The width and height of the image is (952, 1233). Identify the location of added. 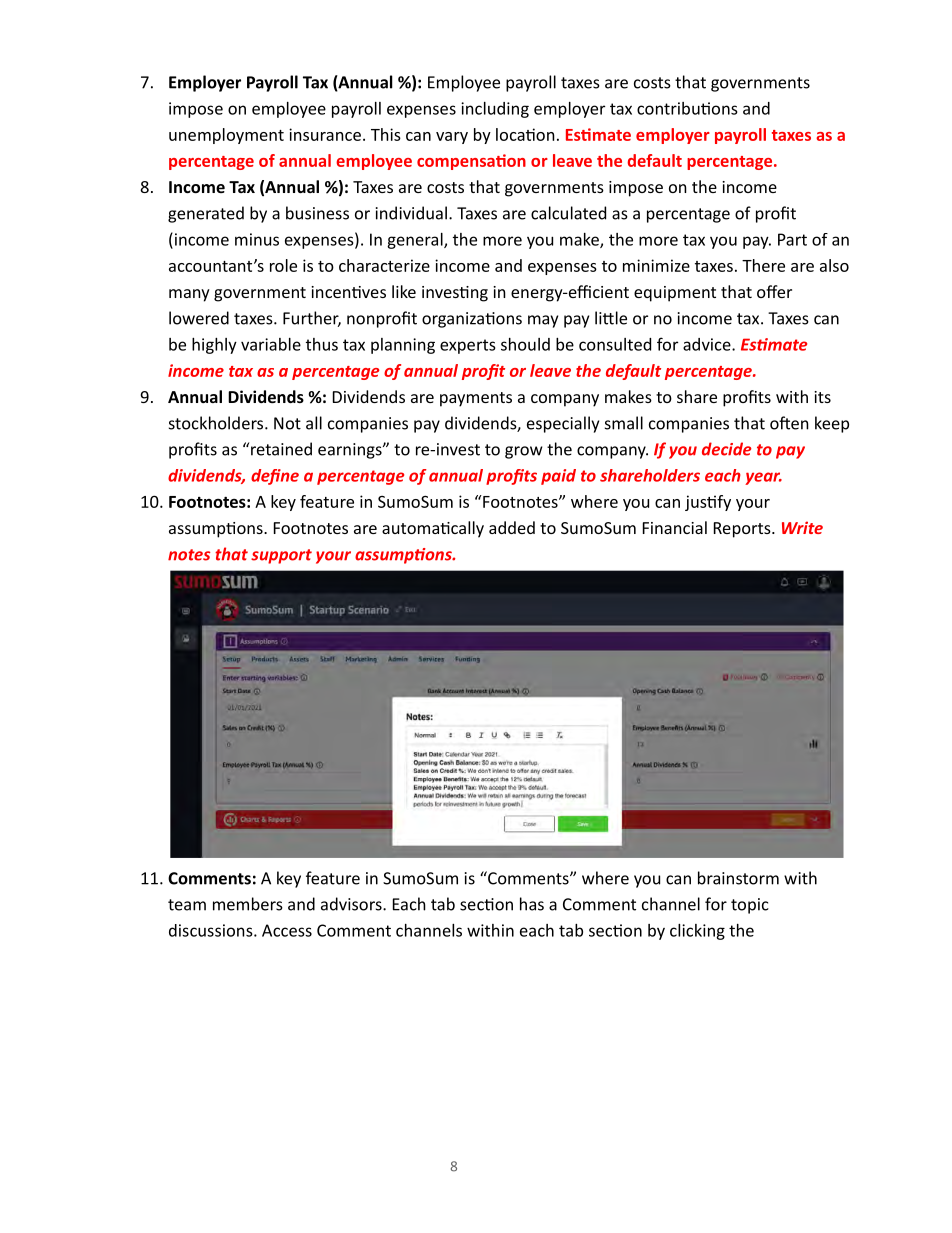
(512, 527).
